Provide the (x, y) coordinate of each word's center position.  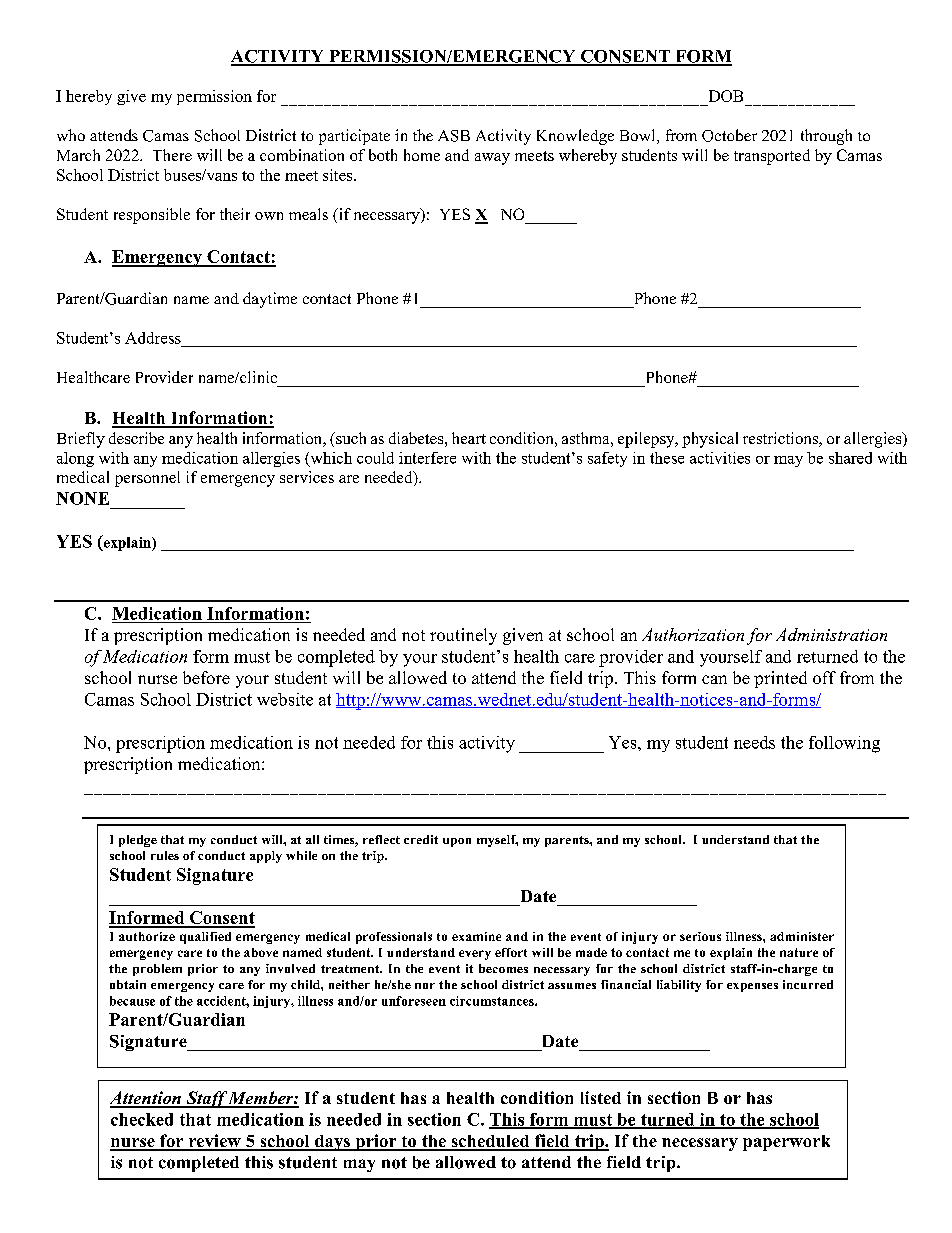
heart (469, 438)
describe (136, 438)
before (206, 677)
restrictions (781, 439)
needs (754, 742)
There (172, 155)
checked (142, 1119)
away (492, 159)
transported (772, 157)
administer (802, 936)
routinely (463, 636)
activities (720, 458)
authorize (147, 936)
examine (476, 936)
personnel (147, 479)
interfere (427, 458)
